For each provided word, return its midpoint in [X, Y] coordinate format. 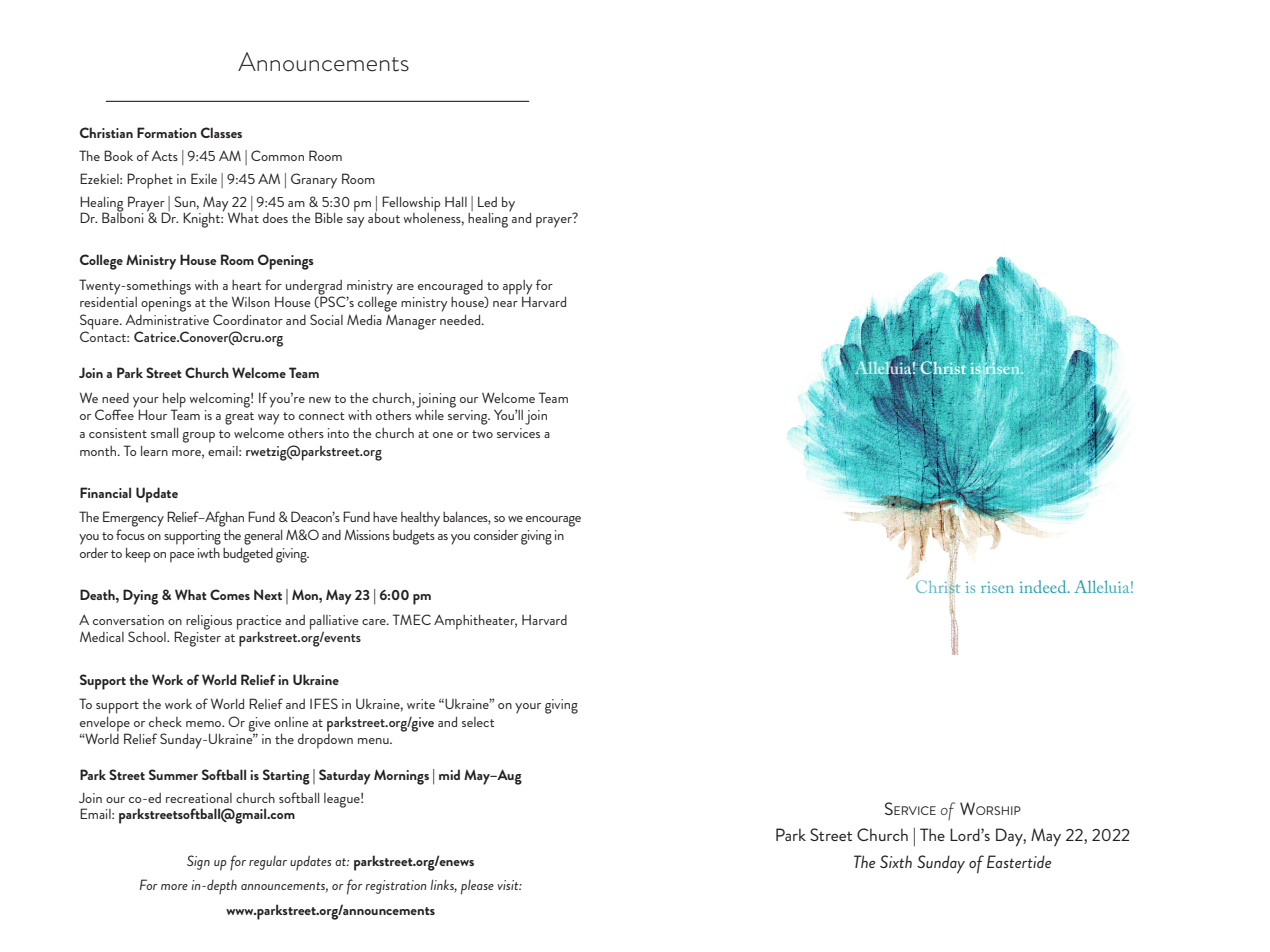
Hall [456, 202]
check [165, 722]
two [482, 434]
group [198, 437]
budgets [414, 537]
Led [487, 202]
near [505, 304]
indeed [1044, 586]
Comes [230, 594]
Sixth [896, 861]
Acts [164, 155]
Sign [198, 862]
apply [518, 287]
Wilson [251, 301]
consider [496, 535]
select [478, 722]
